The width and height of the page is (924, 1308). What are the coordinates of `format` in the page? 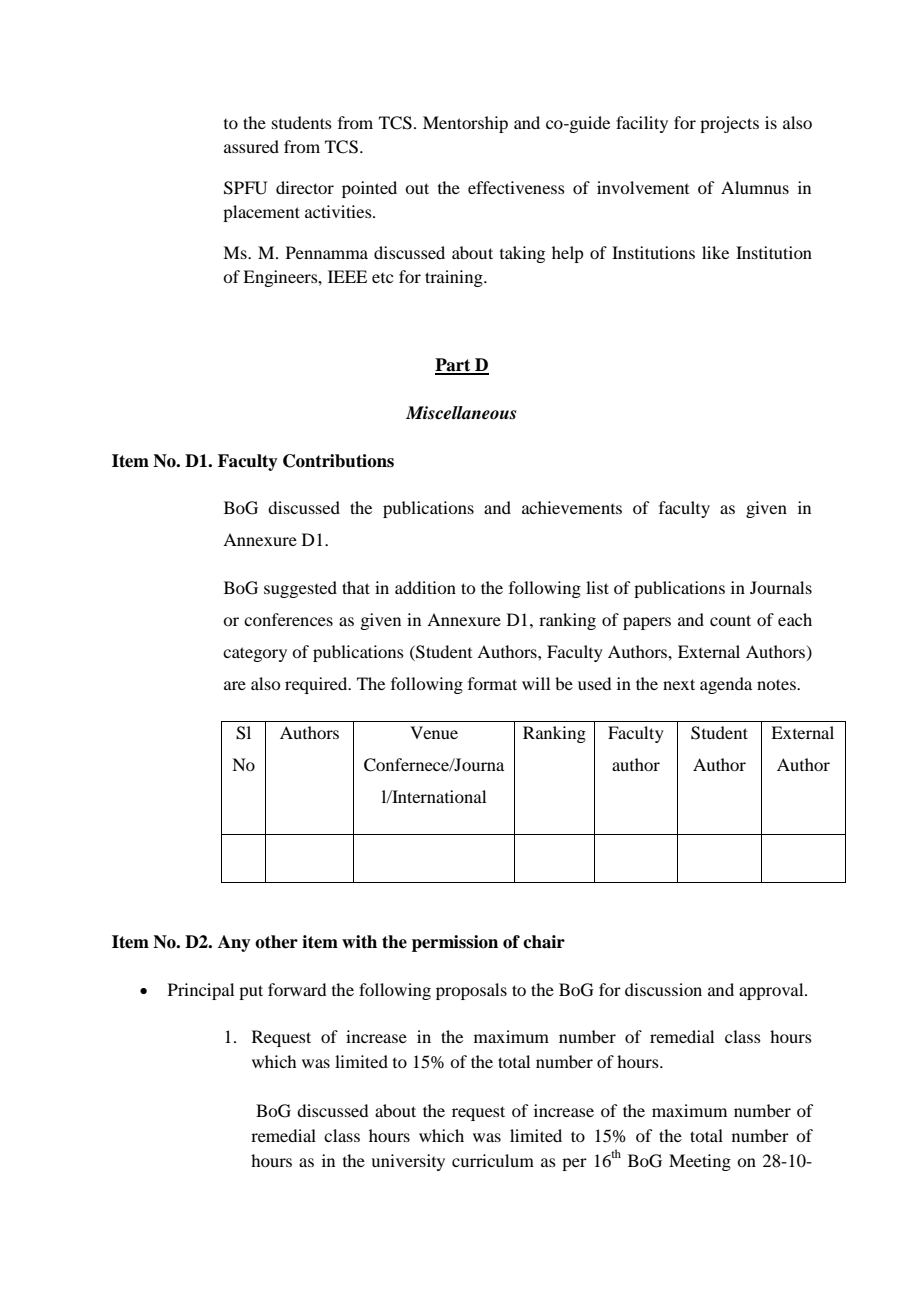 It's located at (492, 683).
